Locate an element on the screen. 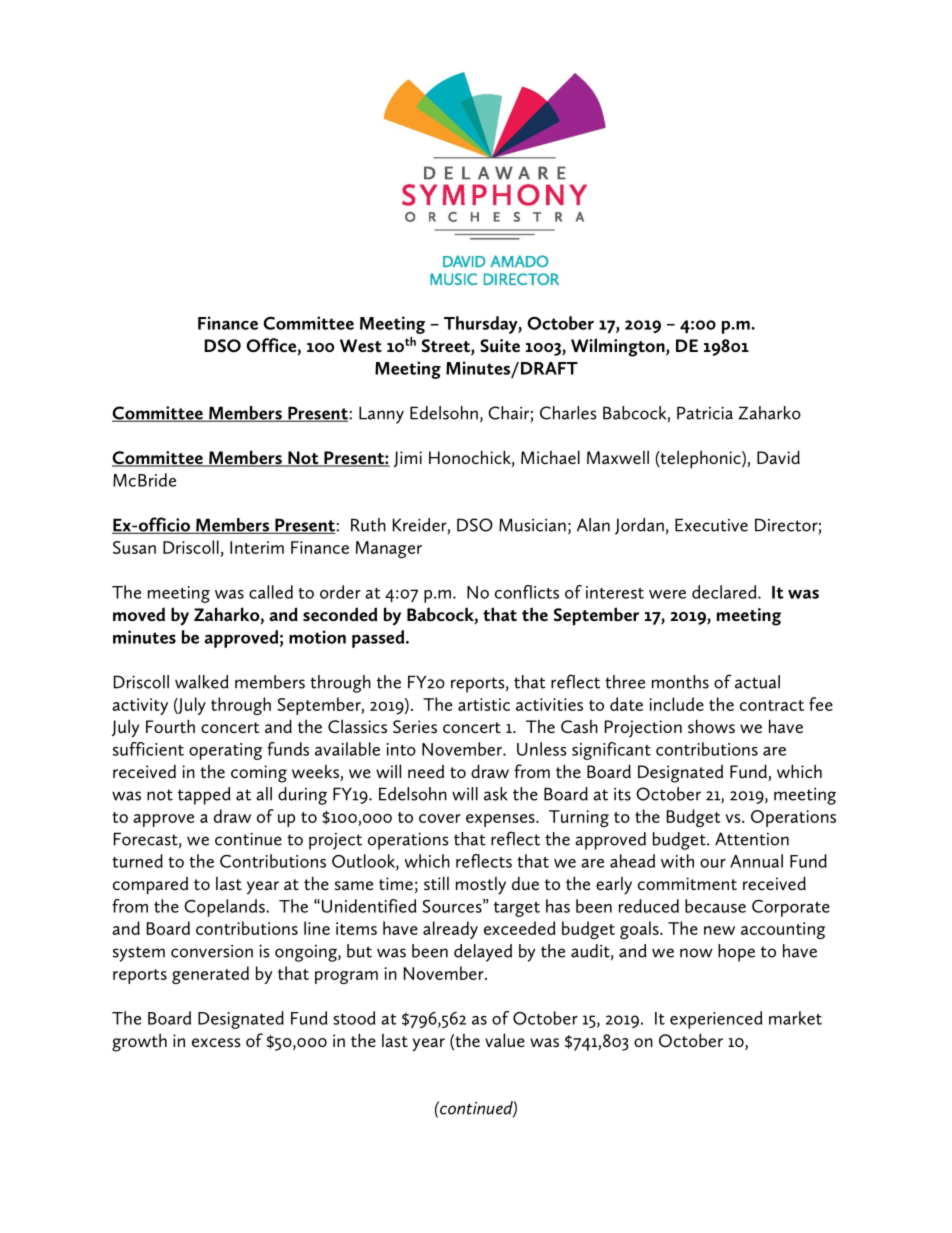 The image size is (952, 1233). West is located at coordinates (361, 345).
